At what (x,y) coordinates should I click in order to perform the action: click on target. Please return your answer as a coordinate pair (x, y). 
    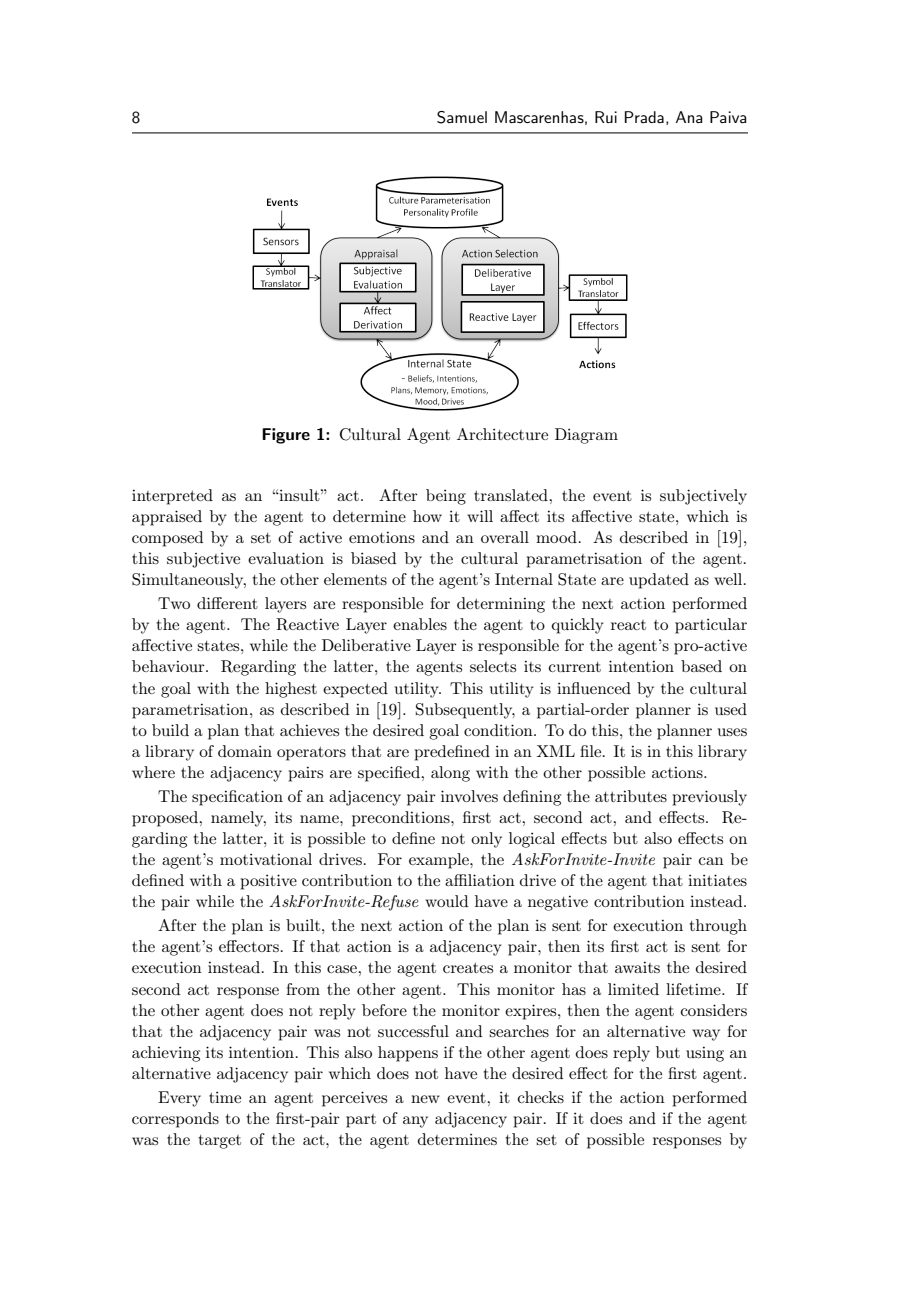
    Looking at the image, I should click on (220, 1142).
